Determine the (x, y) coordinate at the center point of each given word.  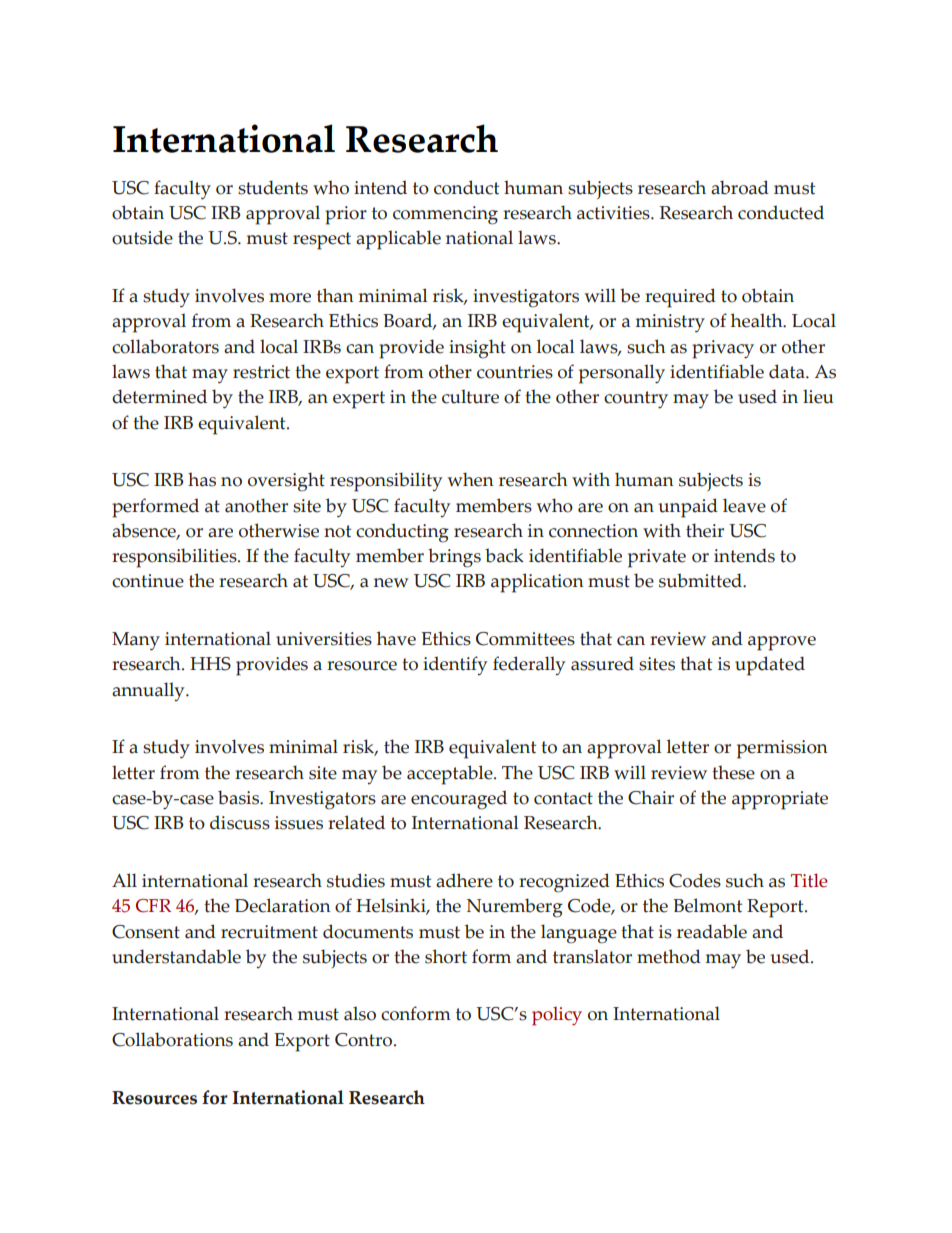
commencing (445, 215)
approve (782, 643)
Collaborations (172, 1039)
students (273, 187)
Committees (525, 639)
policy (557, 1016)
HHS (210, 664)
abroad (740, 187)
